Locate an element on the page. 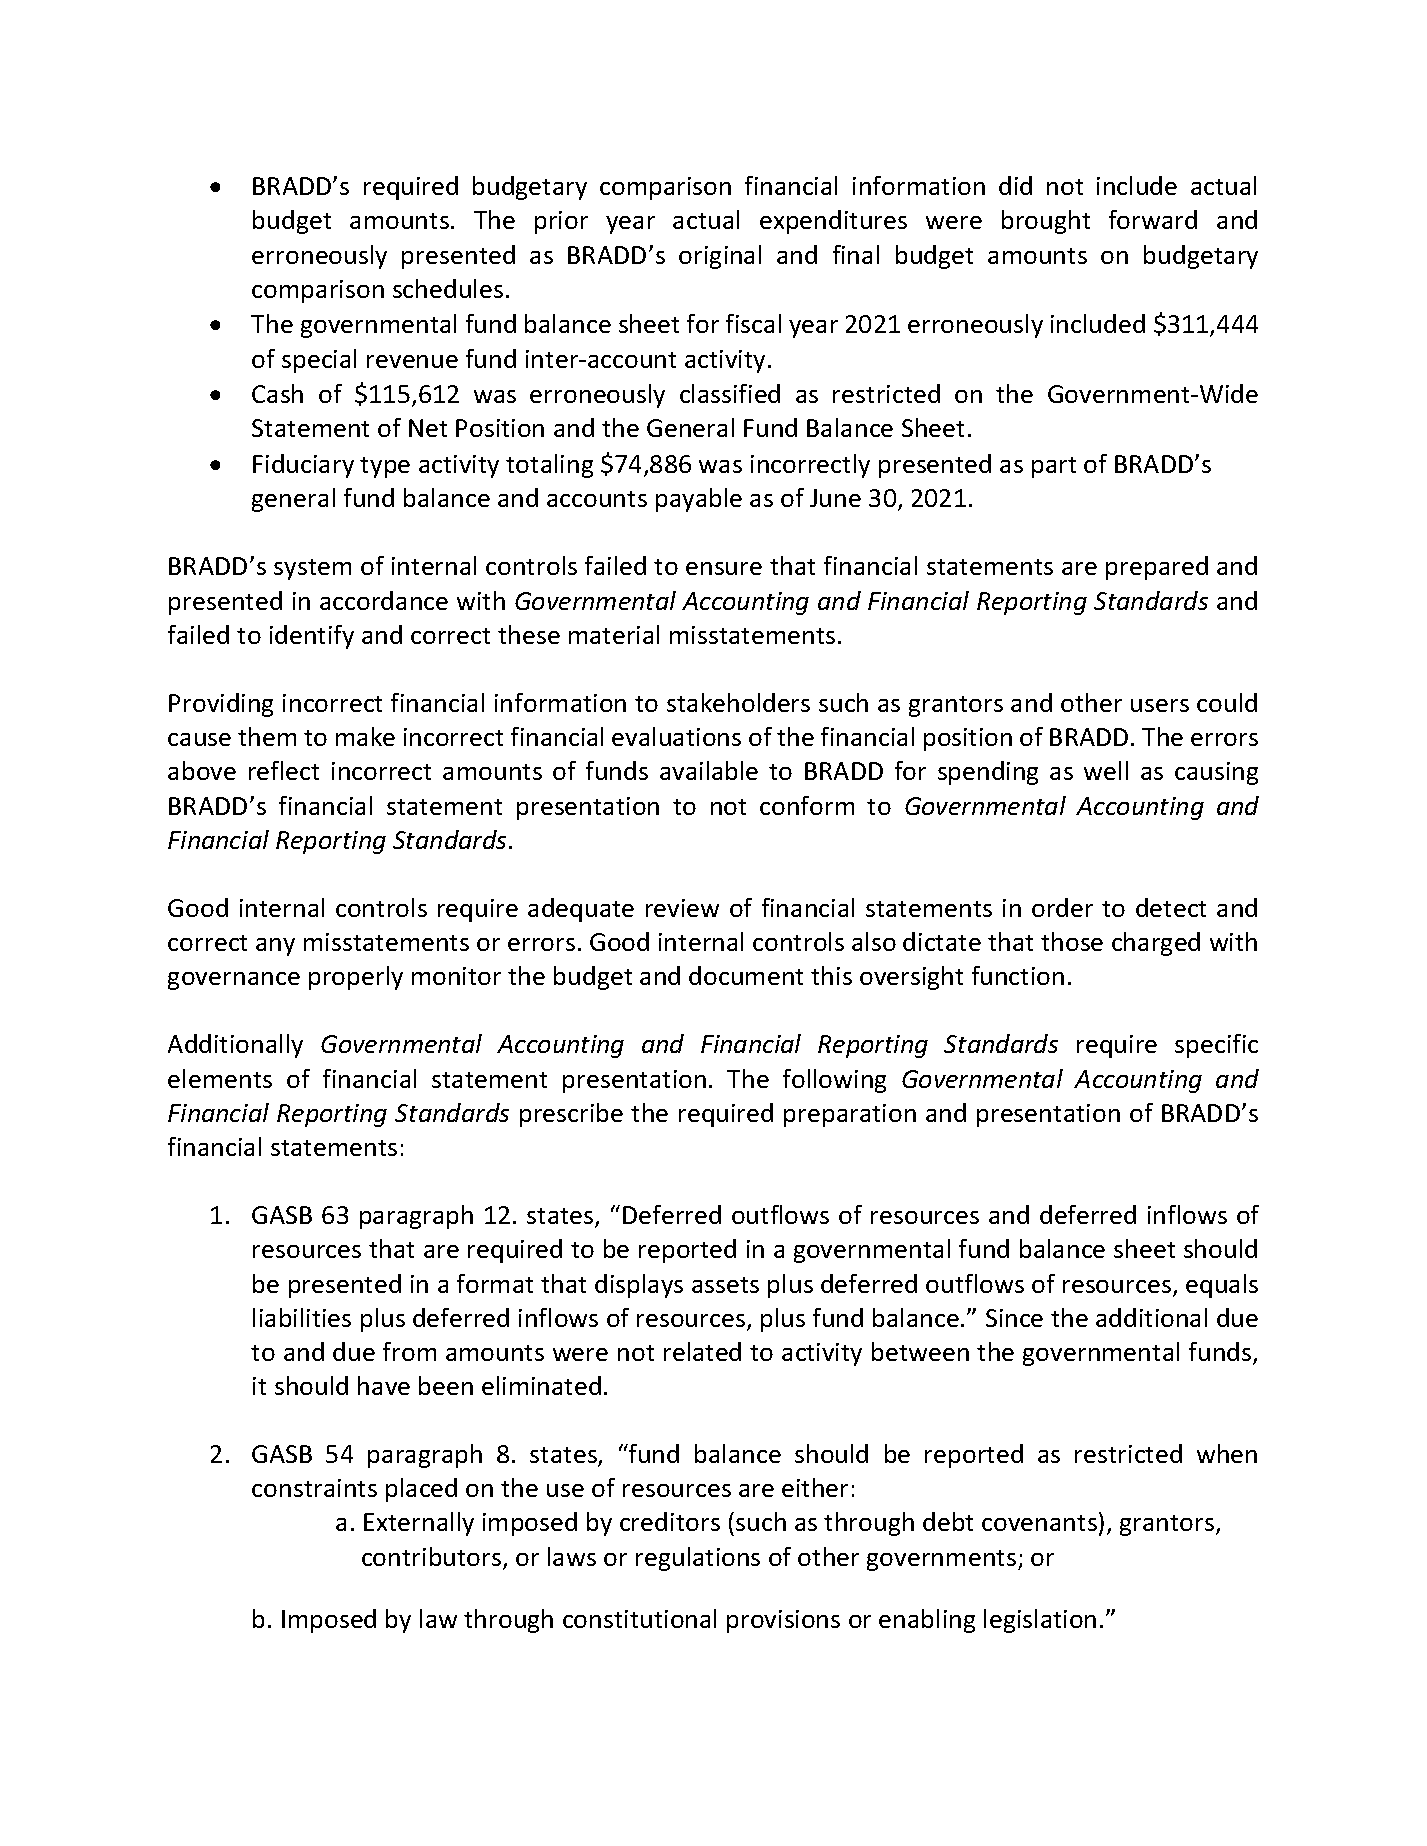 The image size is (1427, 1846). forward is located at coordinates (1153, 219).
